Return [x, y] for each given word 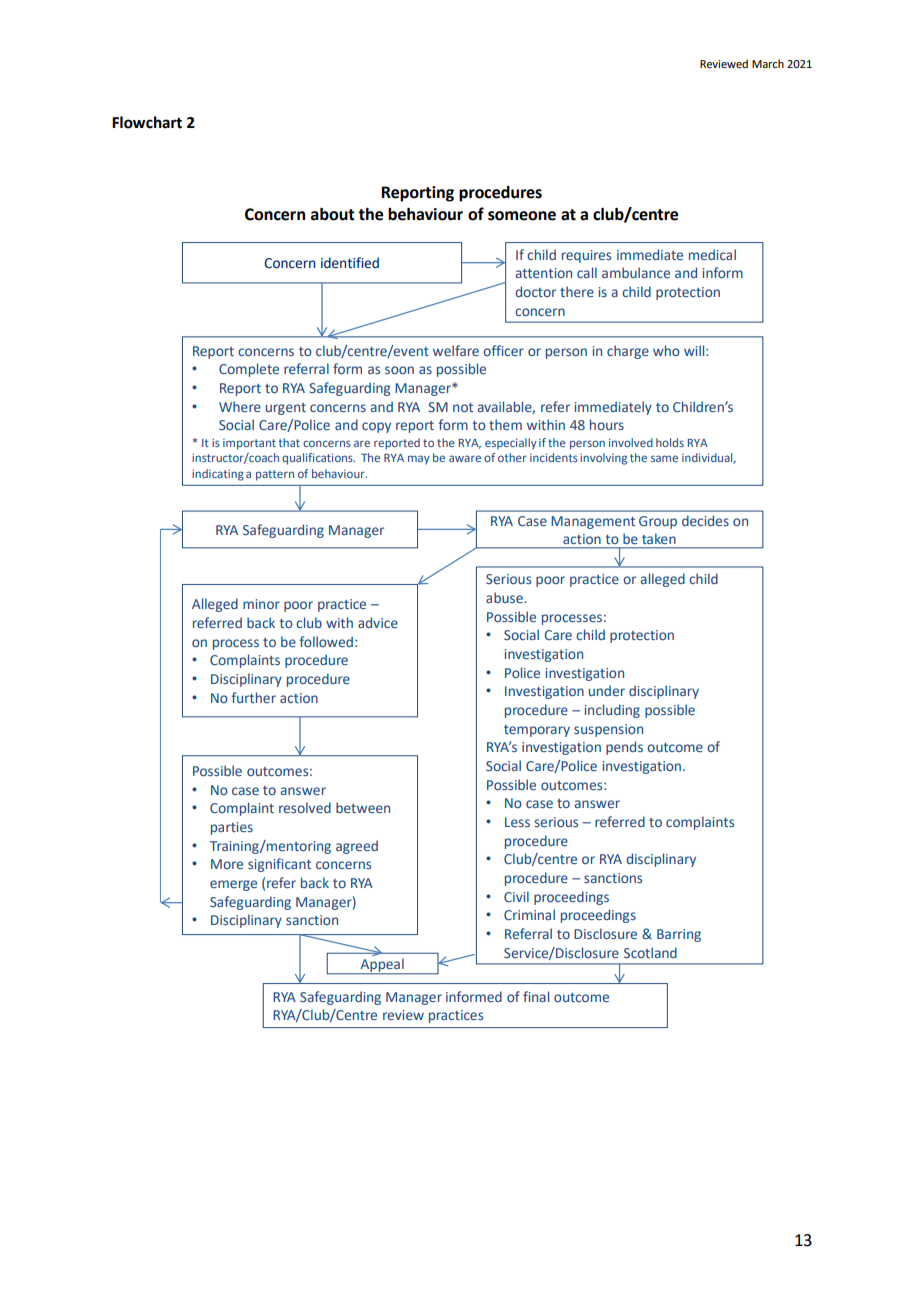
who [666, 350]
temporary [537, 731]
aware [465, 458]
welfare [456, 350]
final [536, 996]
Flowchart [147, 122]
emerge [233, 885]
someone [522, 216]
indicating [218, 475]
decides [705, 520]
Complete [249, 370]
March [768, 63]
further [254, 697]
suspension [608, 730]
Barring [679, 935]
